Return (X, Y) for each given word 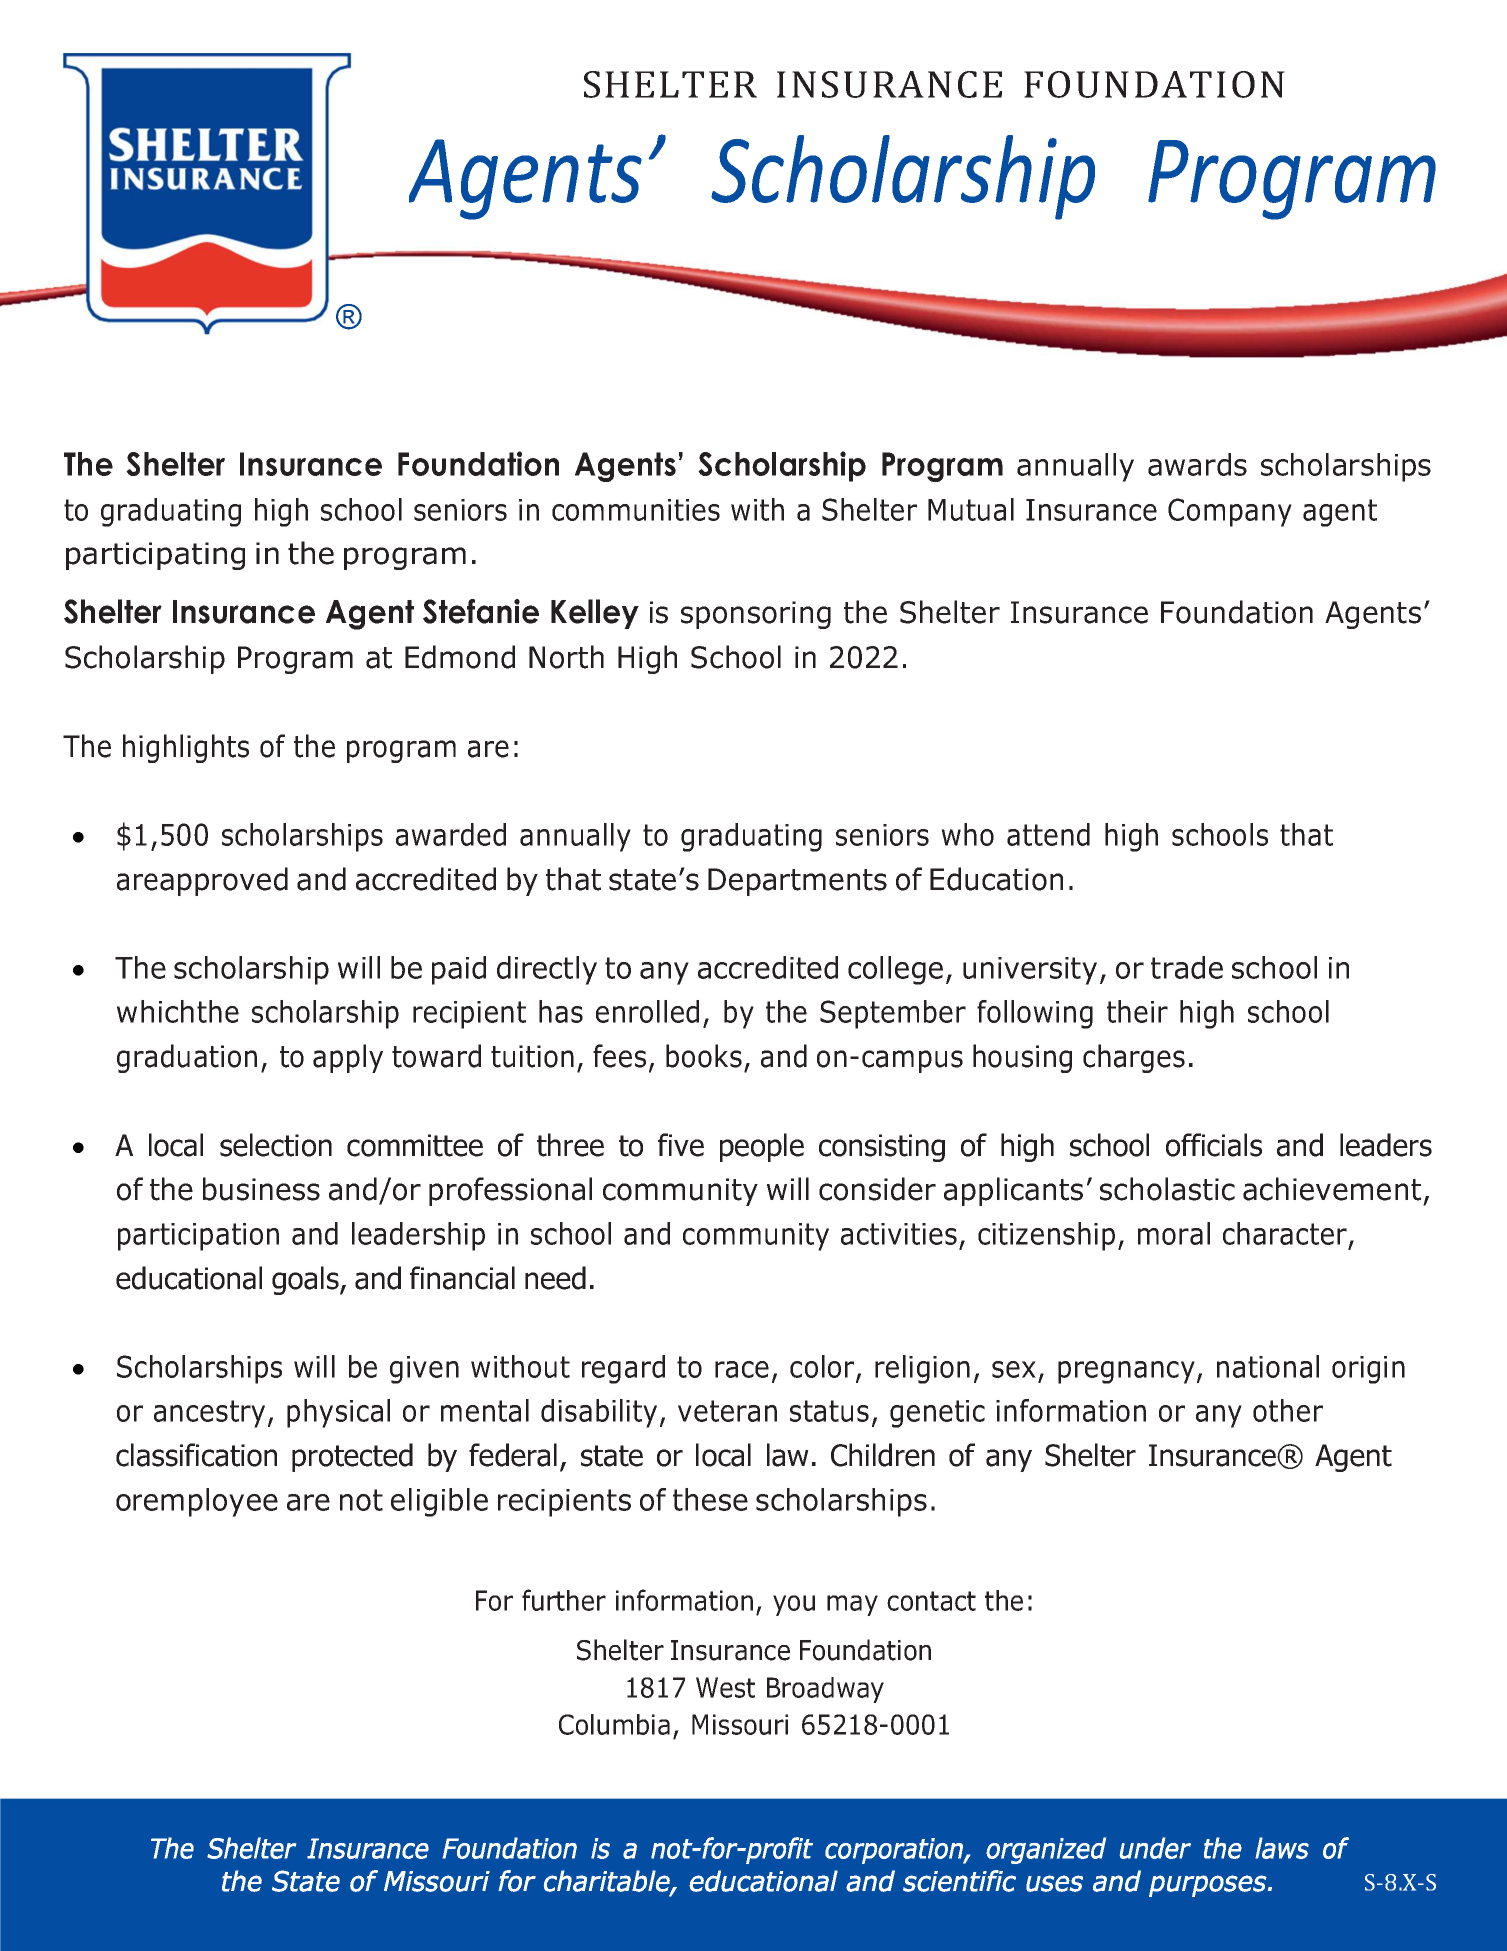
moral (1174, 1233)
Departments (797, 882)
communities (636, 510)
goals (306, 1280)
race (742, 1369)
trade (1187, 967)
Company (1230, 512)
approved (224, 881)
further (564, 1600)
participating (155, 556)
